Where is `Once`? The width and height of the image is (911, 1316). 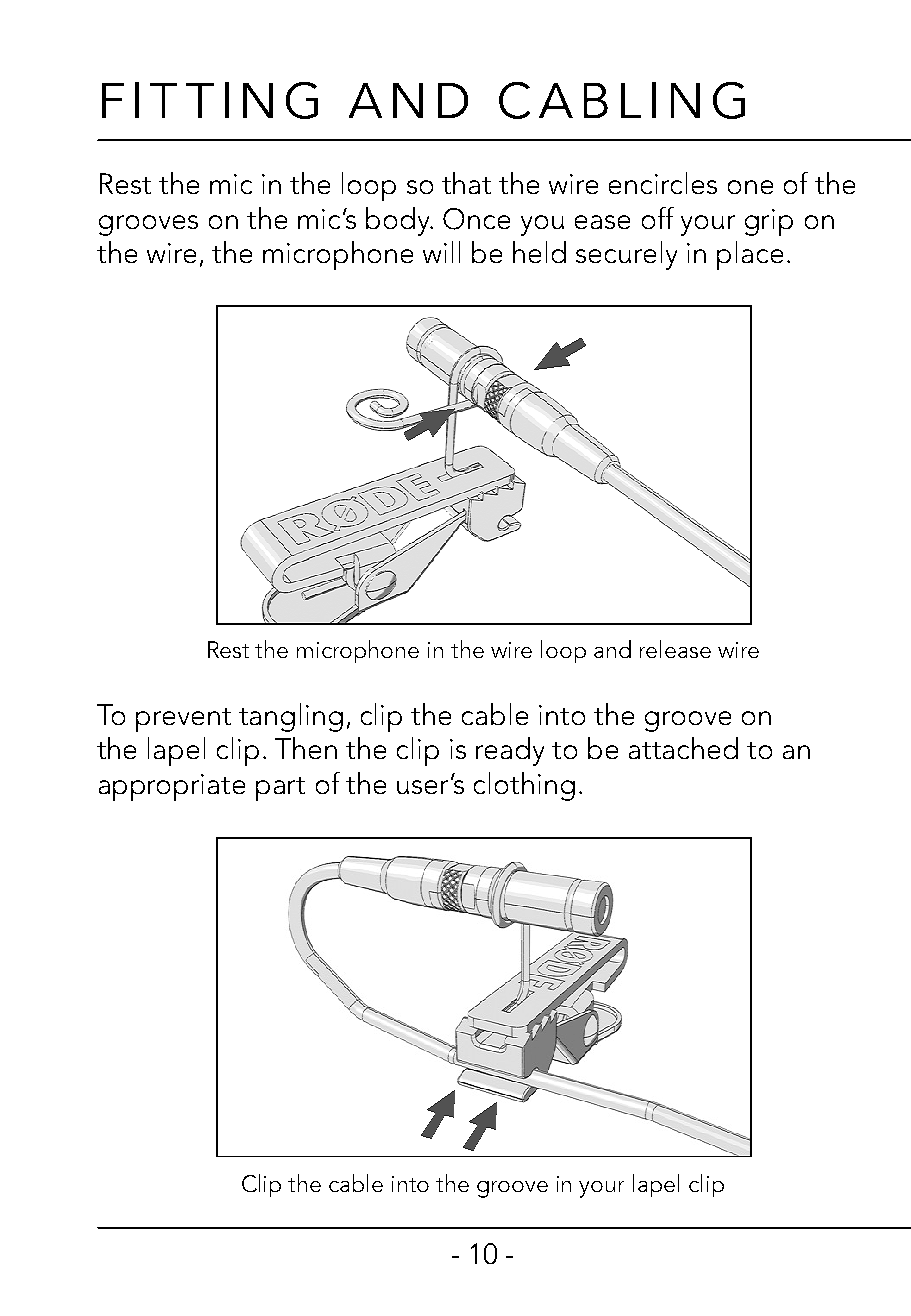
Once is located at coordinates (476, 219).
